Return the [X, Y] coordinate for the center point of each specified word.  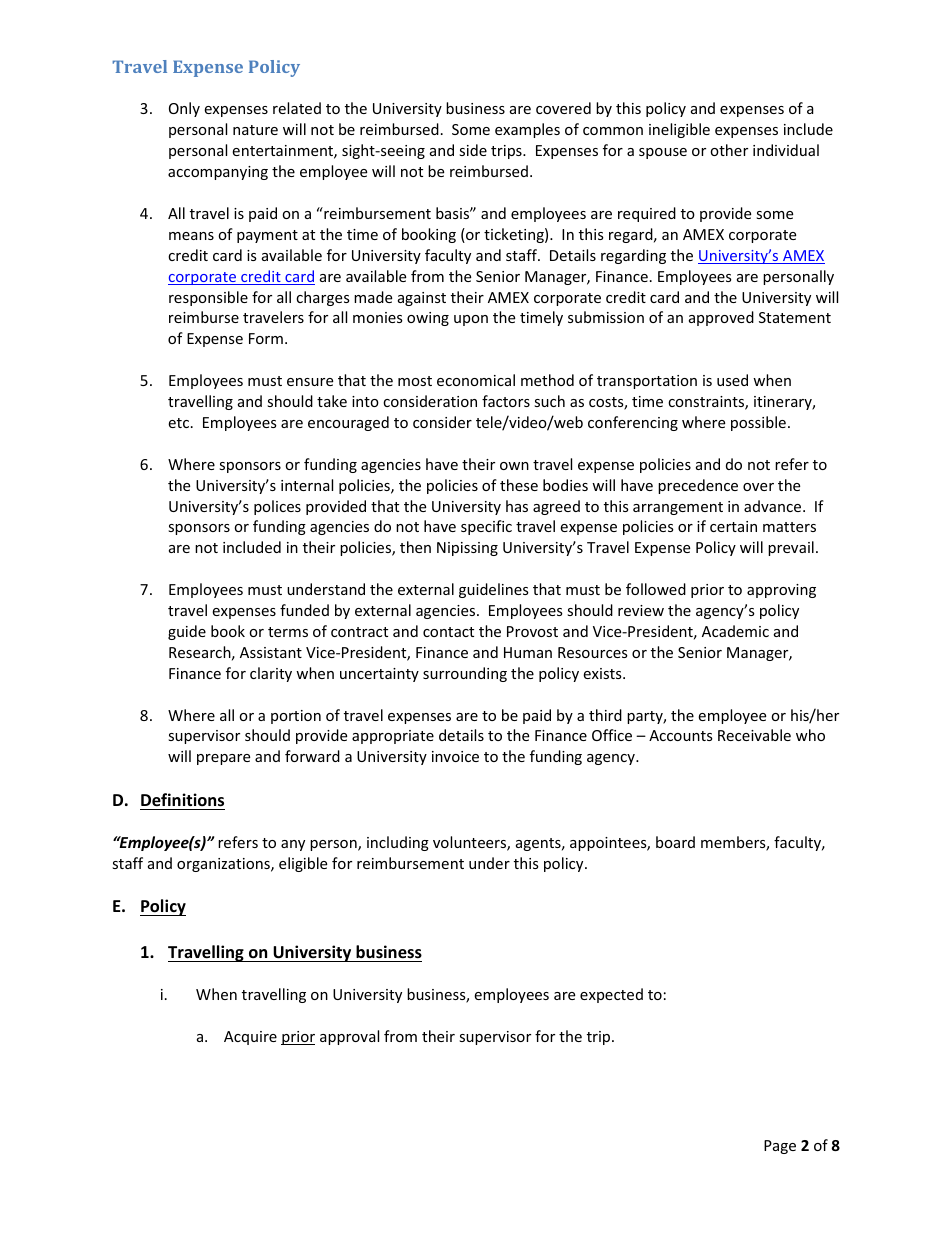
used [732, 380]
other [729, 150]
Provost [532, 631]
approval [349, 1037]
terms [288, 632]
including [398, 843]
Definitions [182, 800]
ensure [310, 382]
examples [527, 130]
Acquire [250, 1038]
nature [255, 130]
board [675, 842]
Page [780, 1147]
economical [476, 380]
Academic [735, 631]
